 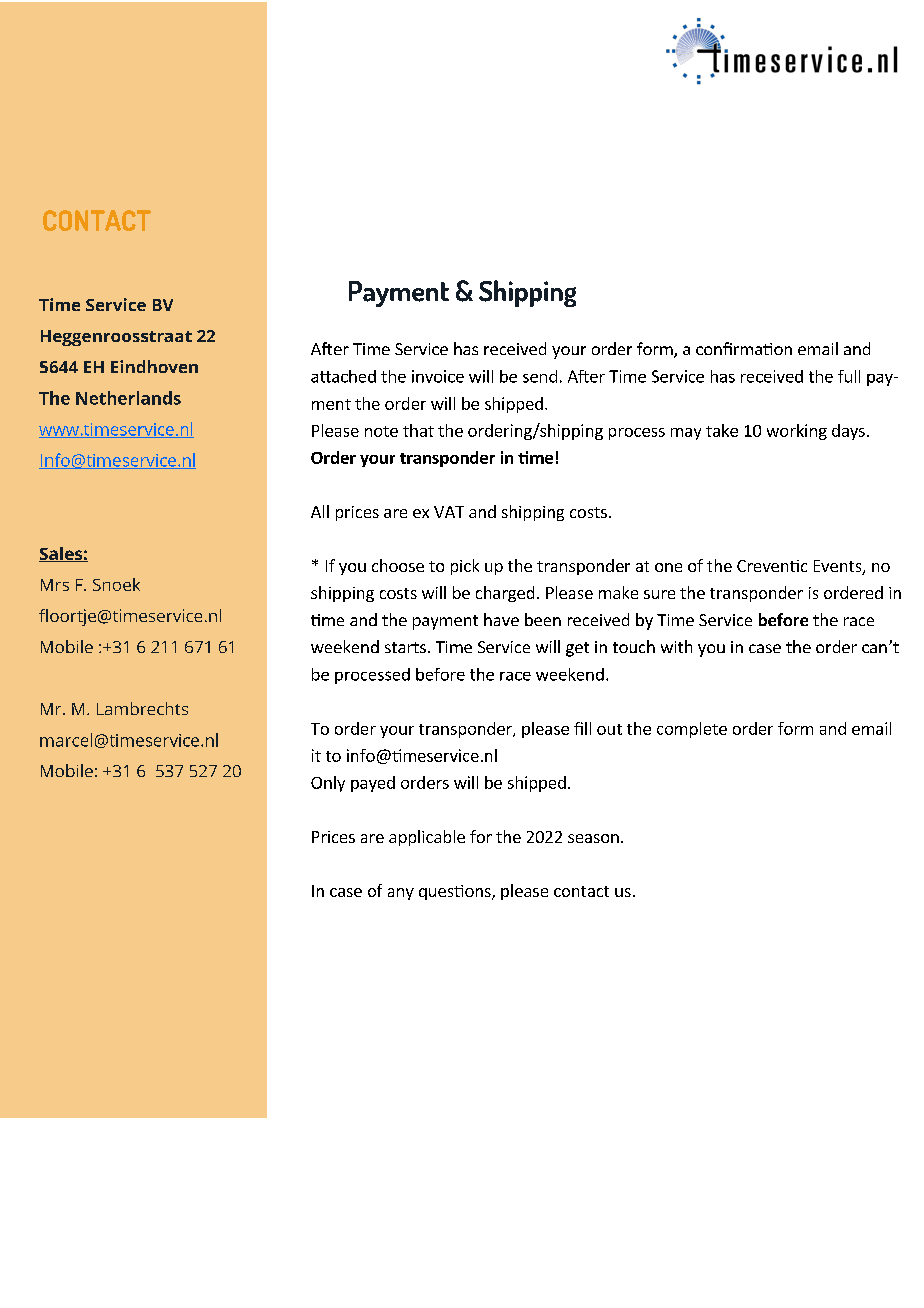 What do you see at coordinates (577, 649) in the page?
I see `get` at bounding box center [577, 649].
